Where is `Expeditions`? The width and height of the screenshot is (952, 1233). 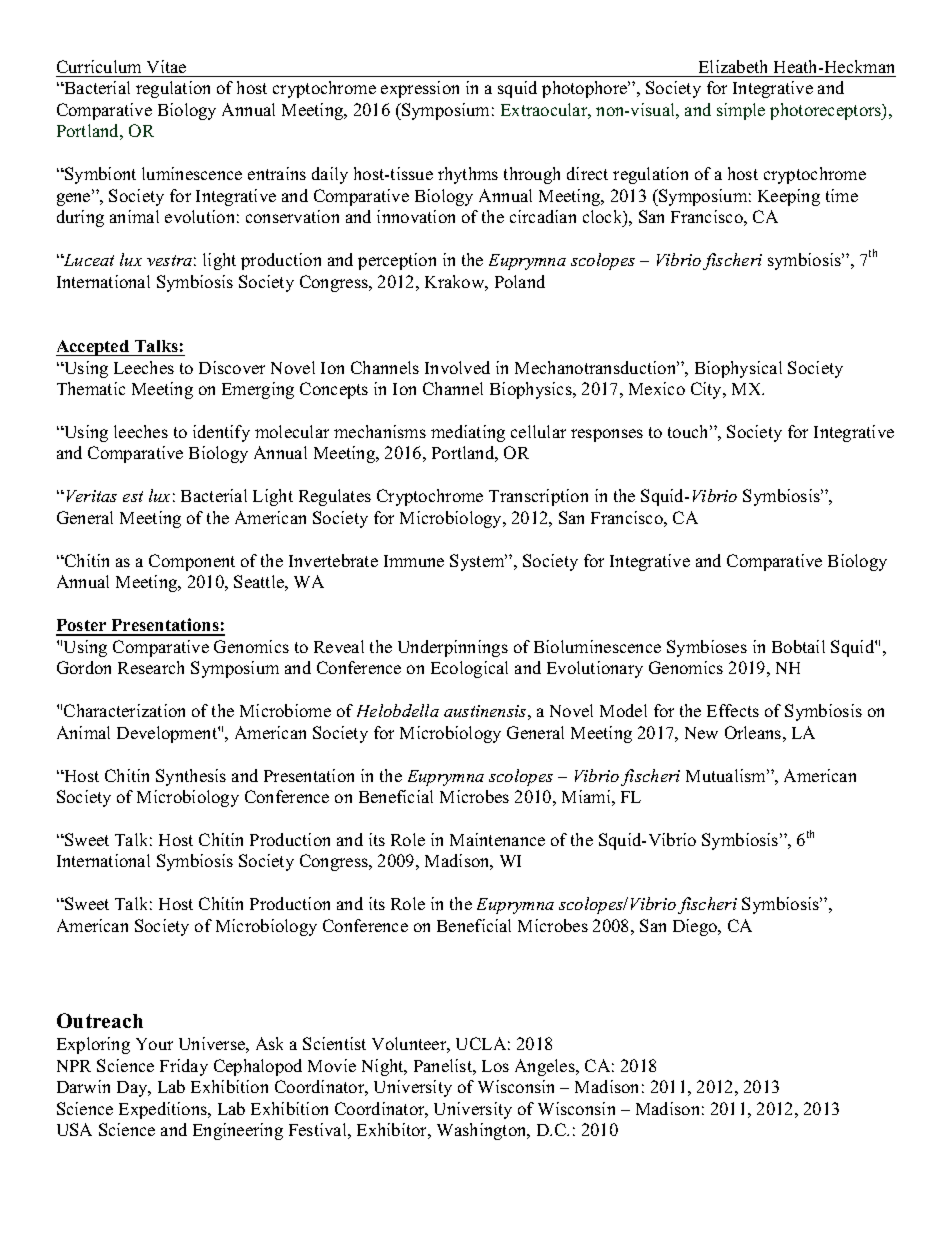 Expeditions is located at coordinates (164, 1110).
